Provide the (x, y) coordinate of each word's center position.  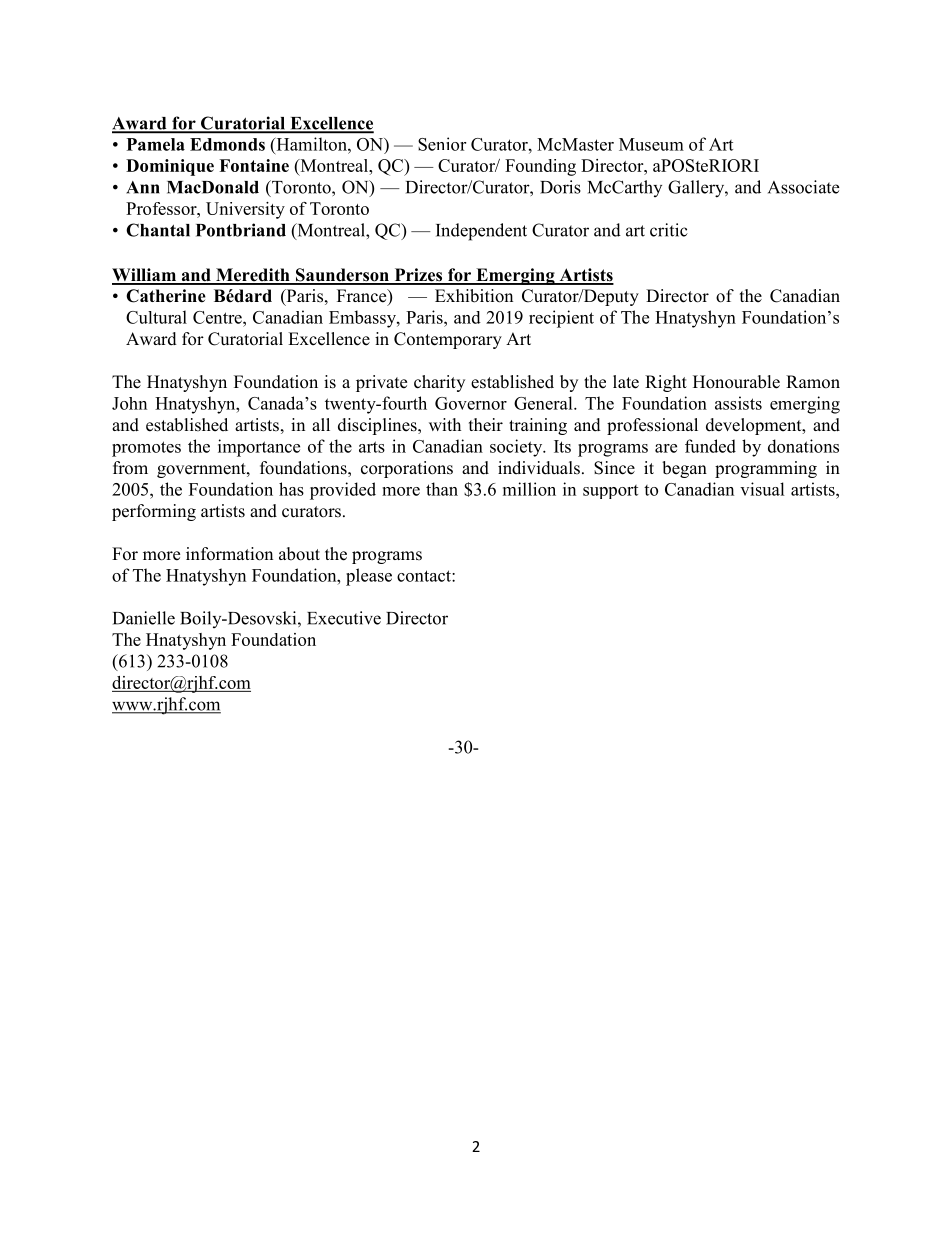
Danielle (144, 618)
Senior (442, 144)
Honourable (736, 382)
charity (439, 383)
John (129, 403)
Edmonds (227, 144)
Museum (651, 144)
